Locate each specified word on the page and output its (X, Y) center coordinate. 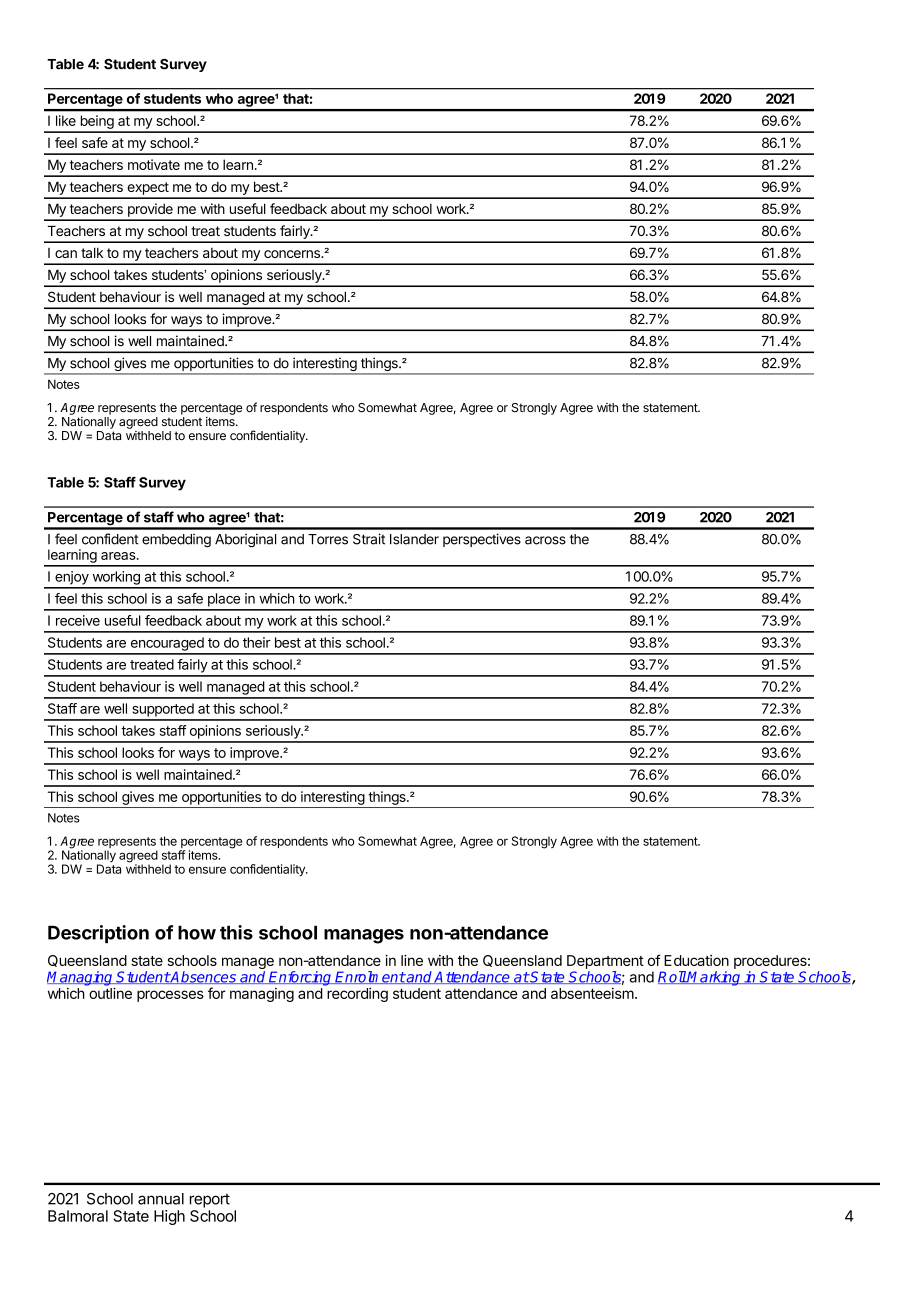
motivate (154, 164)
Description (98, 934)
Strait (369, 539)
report (210, 1201)
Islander (414, 539)
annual (161, 1199)
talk (92, 252)
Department (605, 962)
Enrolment (370, 977)
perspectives (482, 540)
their (257, 642)
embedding (176, 540)
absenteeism (592, 993)
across (545, 540)
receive (78, 620)
